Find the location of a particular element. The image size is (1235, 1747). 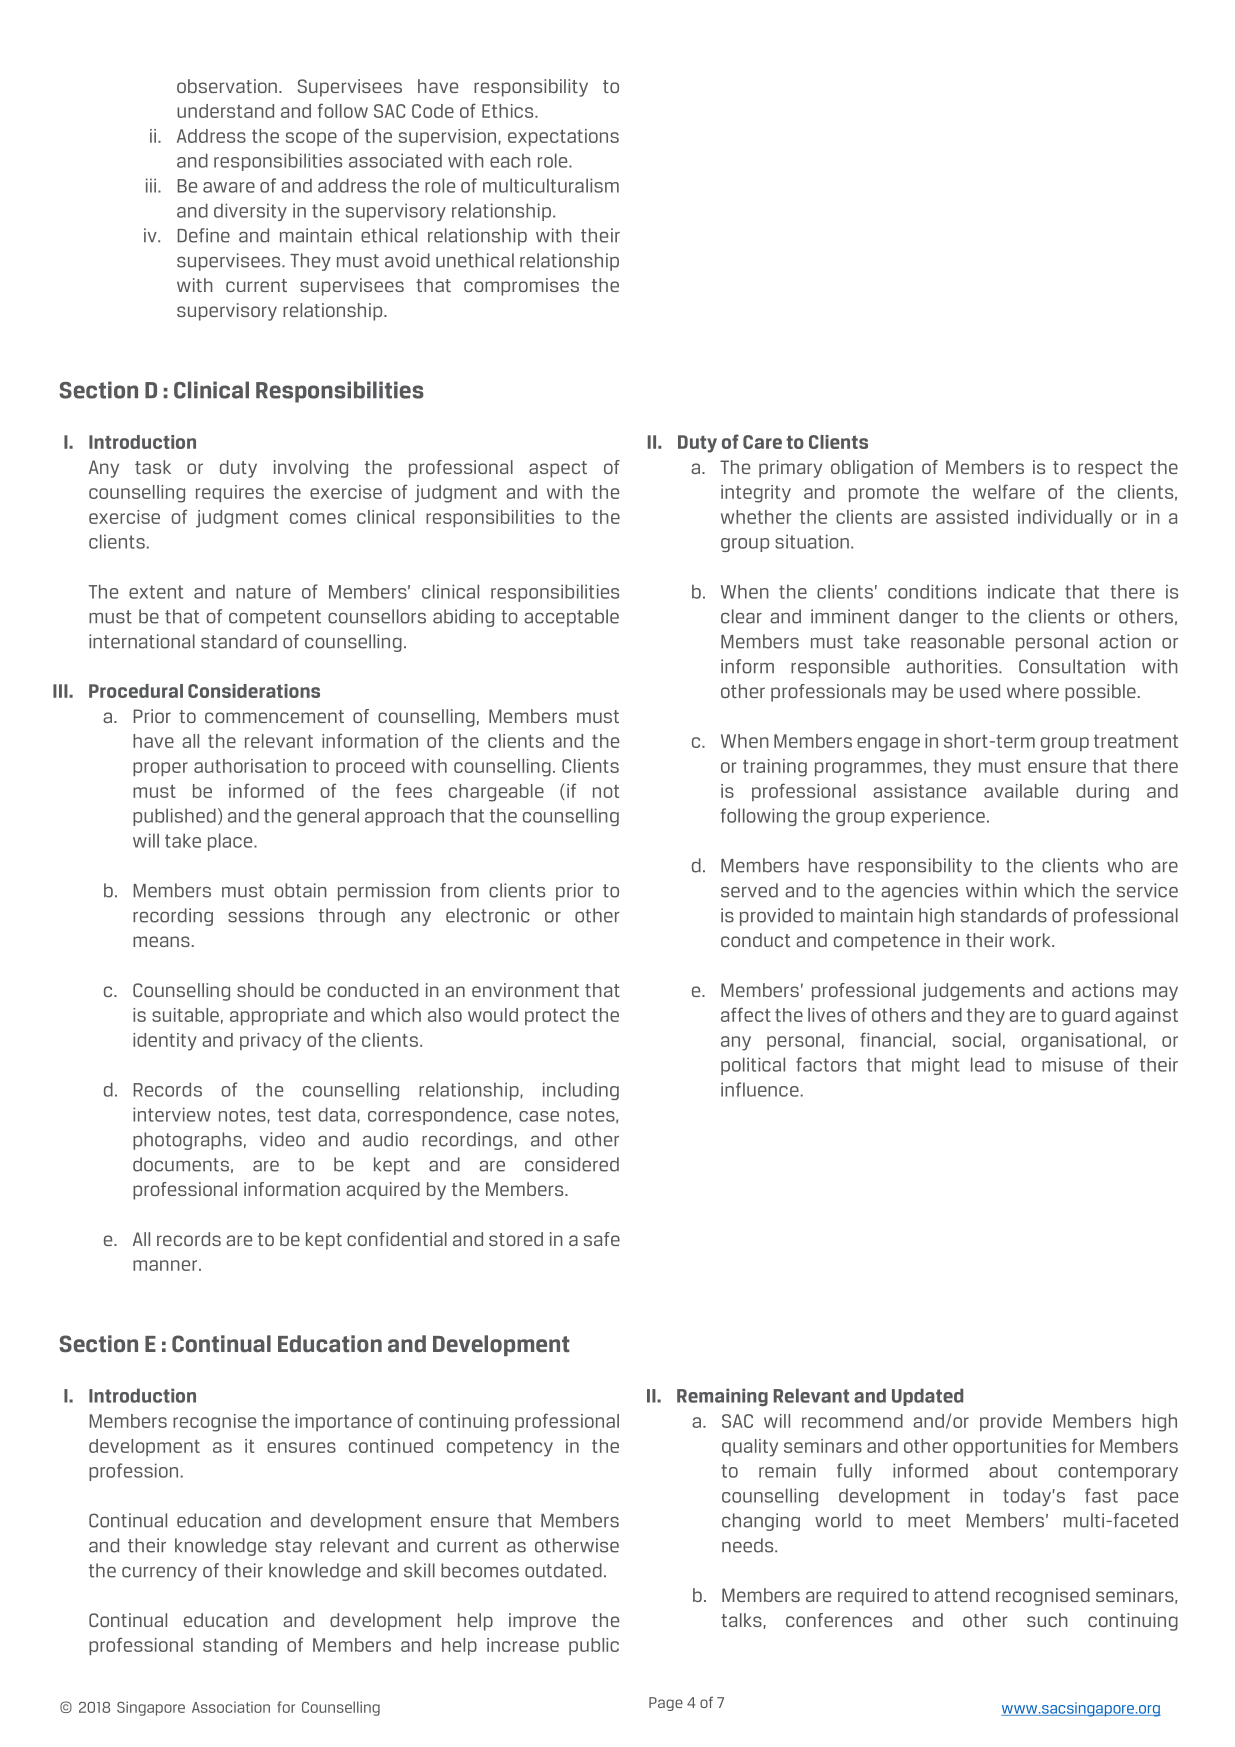

understand is located at coordinates (225, 111).
